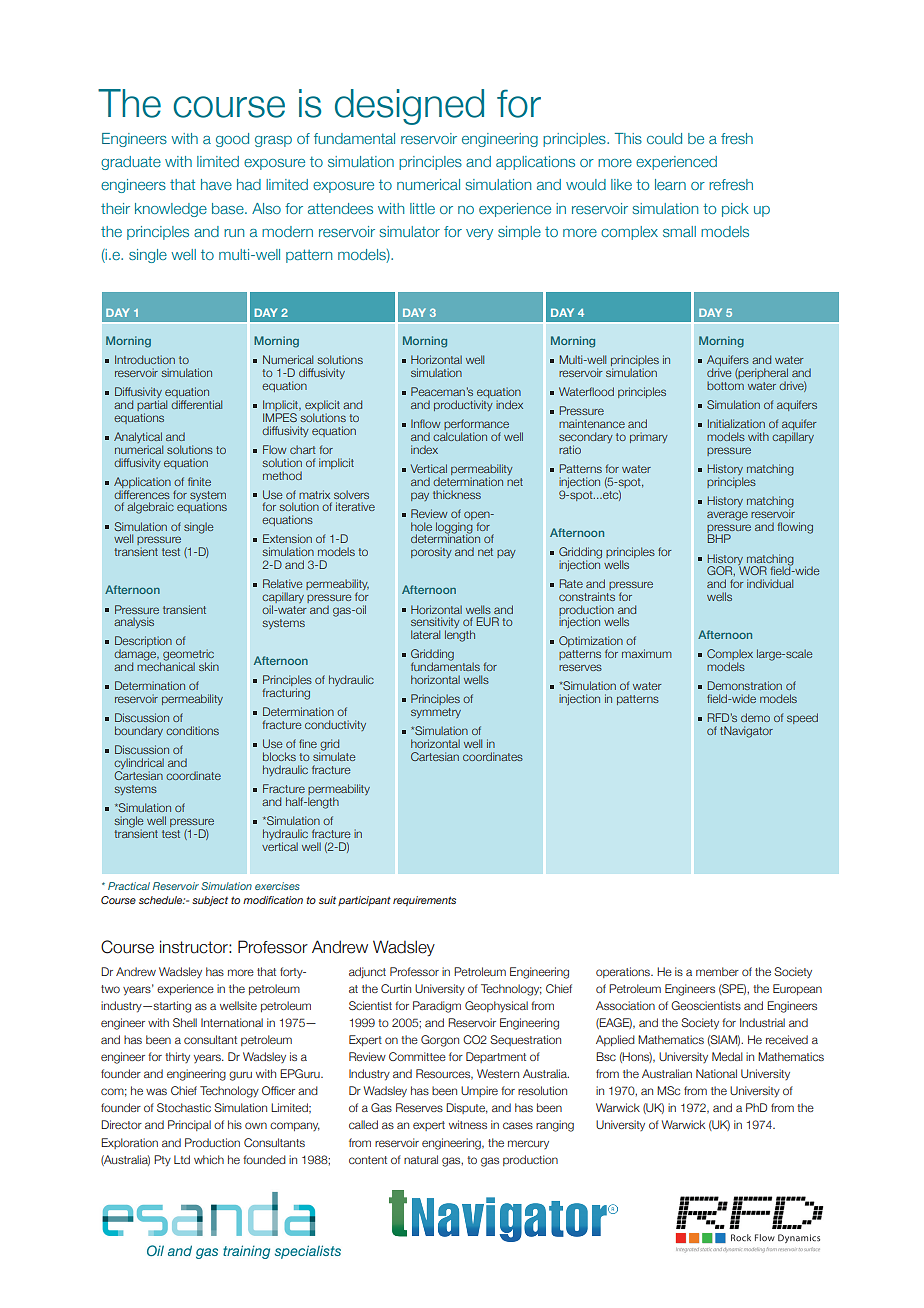  I want to click on designed, so click(409, 107).
